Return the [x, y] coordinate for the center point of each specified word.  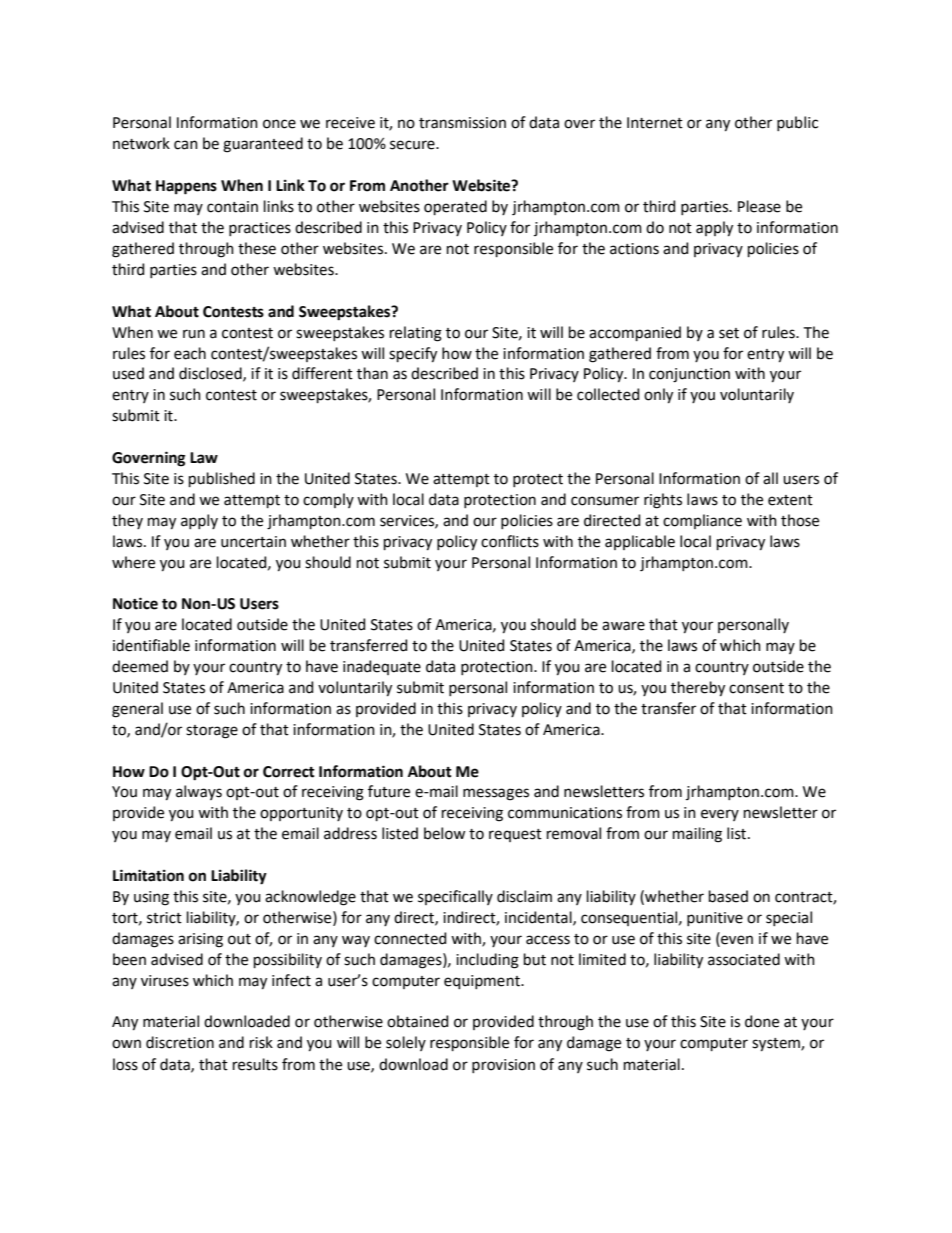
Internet [655, 123]
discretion [180, 1042]
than [372, 373]
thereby [698, 689]
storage [212, 732]
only [658, 396]
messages [496, 794]
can [186, 145]
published [222, 479]
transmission [462, 123]
